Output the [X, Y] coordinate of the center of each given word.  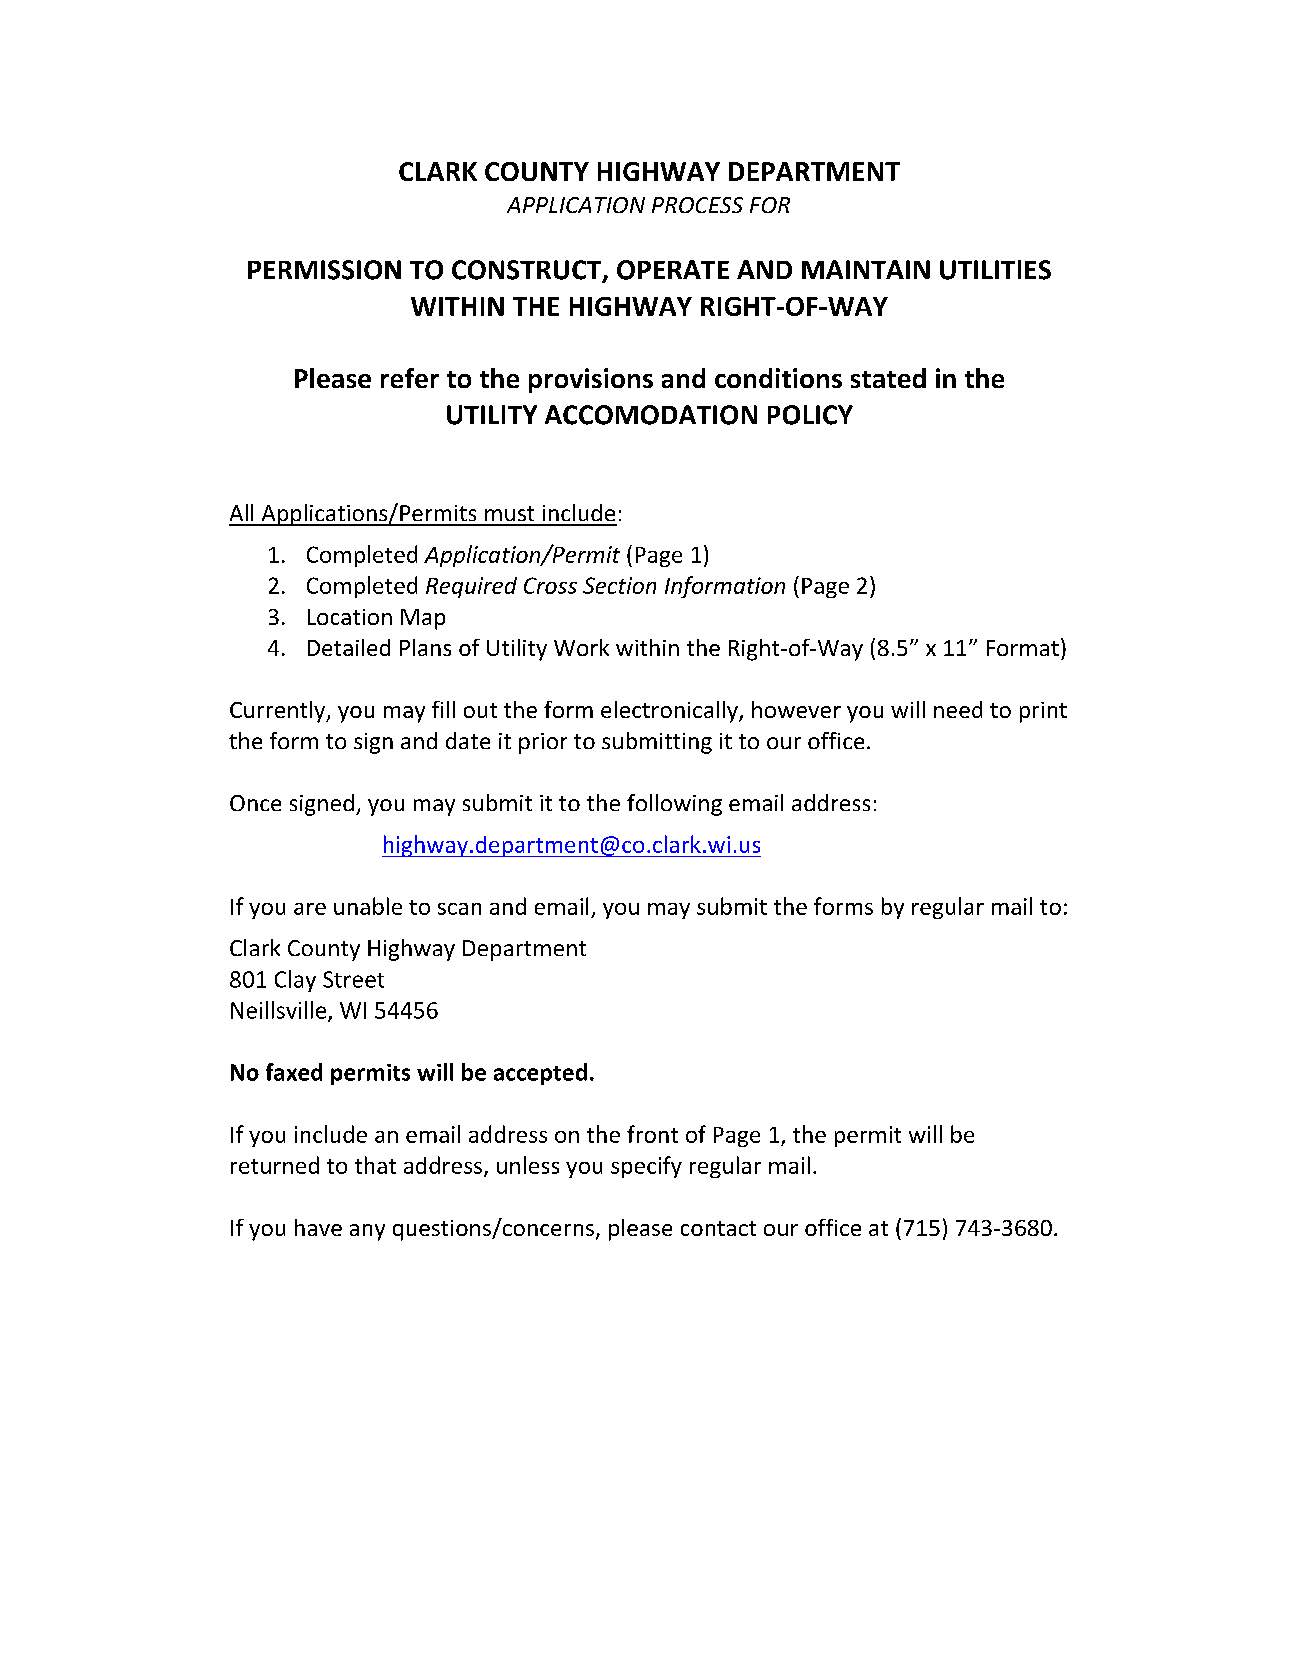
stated [888, 378]
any [367, 1232]
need [958, 709]
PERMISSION [324, 270]
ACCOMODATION [651, 415]
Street [353, 979]
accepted [540, 1074]
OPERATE [673, 270]
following [674, 805]
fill [443, 709]
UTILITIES [995, 270]
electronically [670, 712]
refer [410, 378]
